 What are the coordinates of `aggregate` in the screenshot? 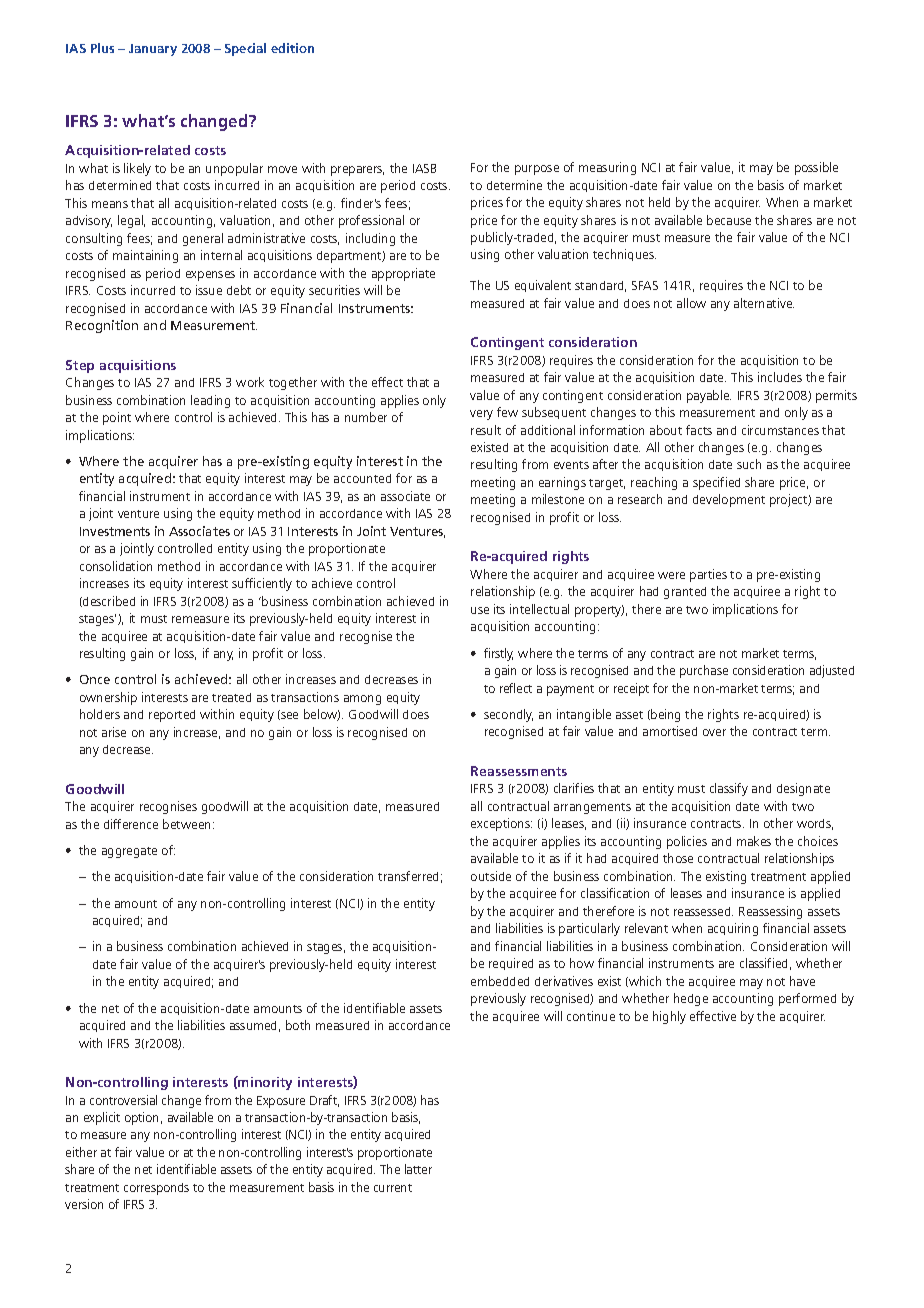 It's located at (129, 852).
